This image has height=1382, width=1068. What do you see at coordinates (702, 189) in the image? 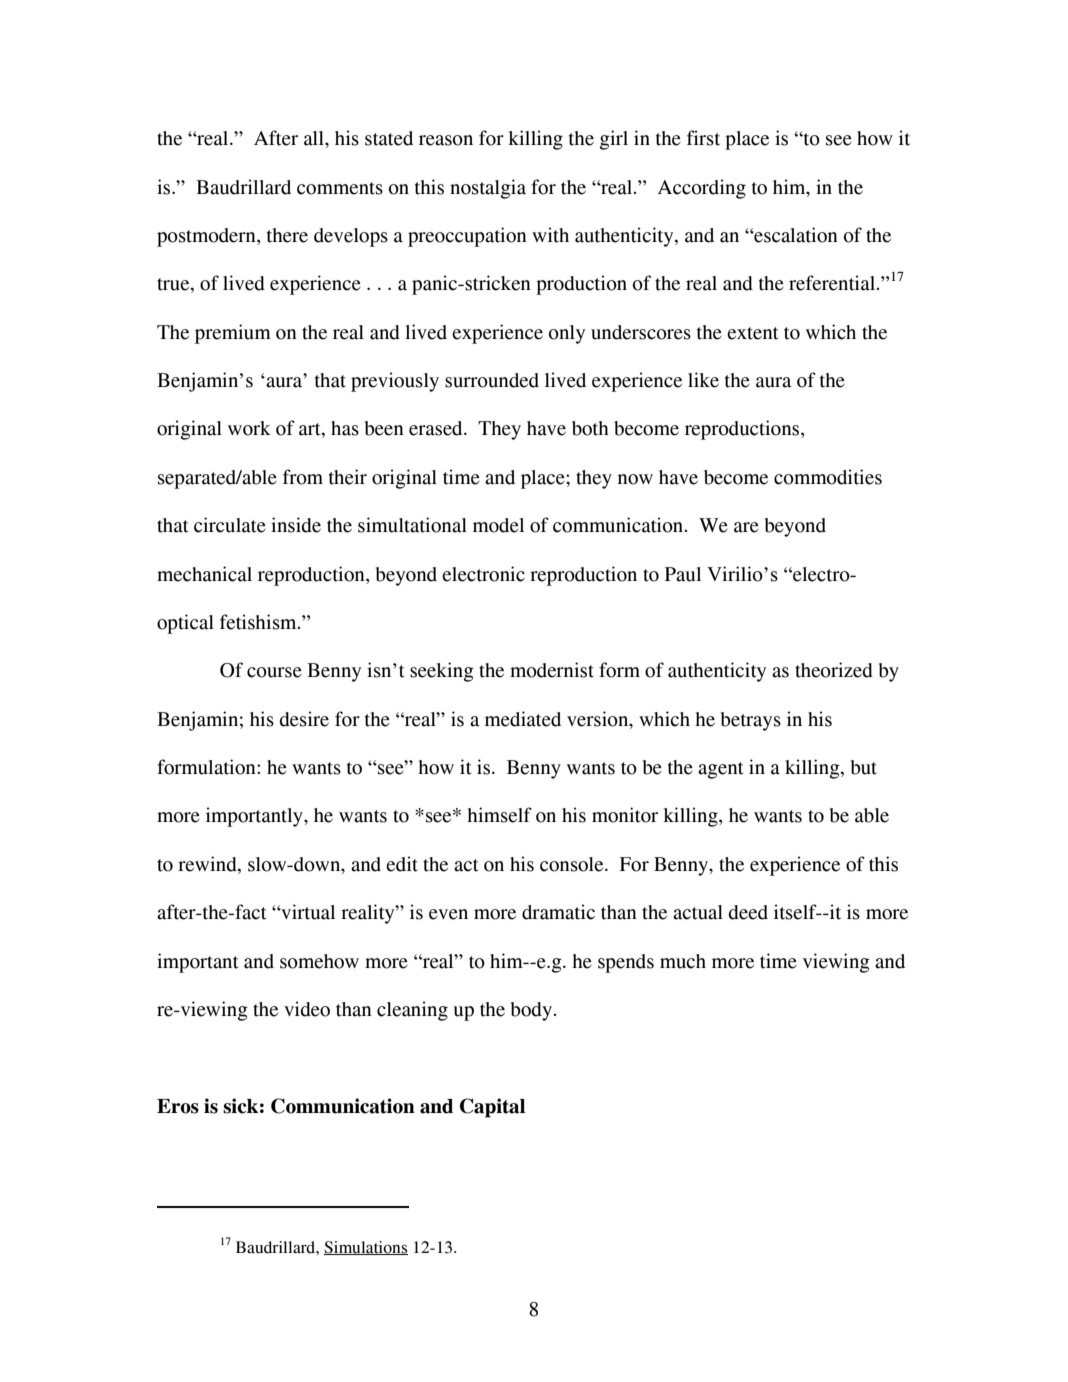
I see `According` at bounding box center [702, 189].
